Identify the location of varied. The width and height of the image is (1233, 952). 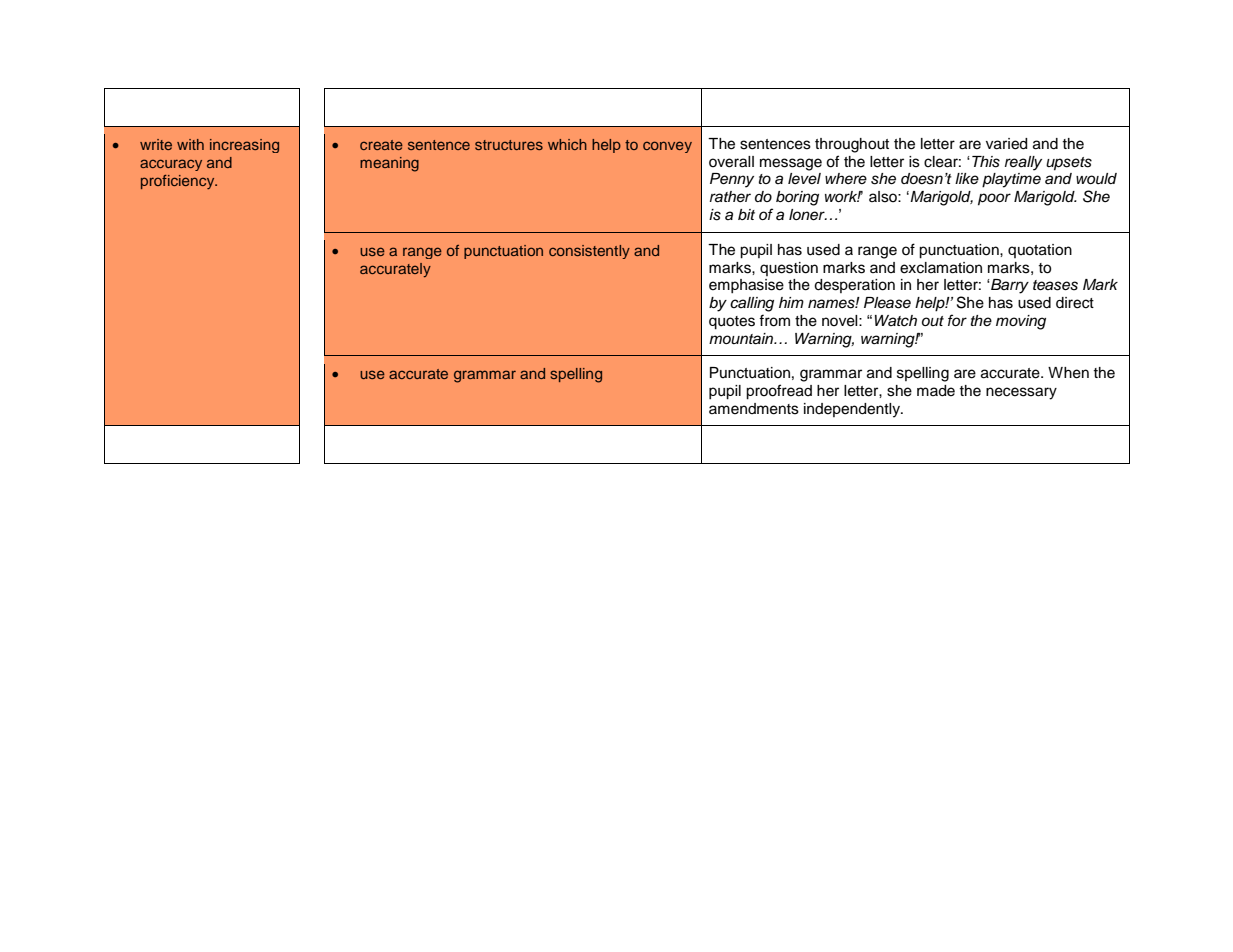
(1006, 144).
